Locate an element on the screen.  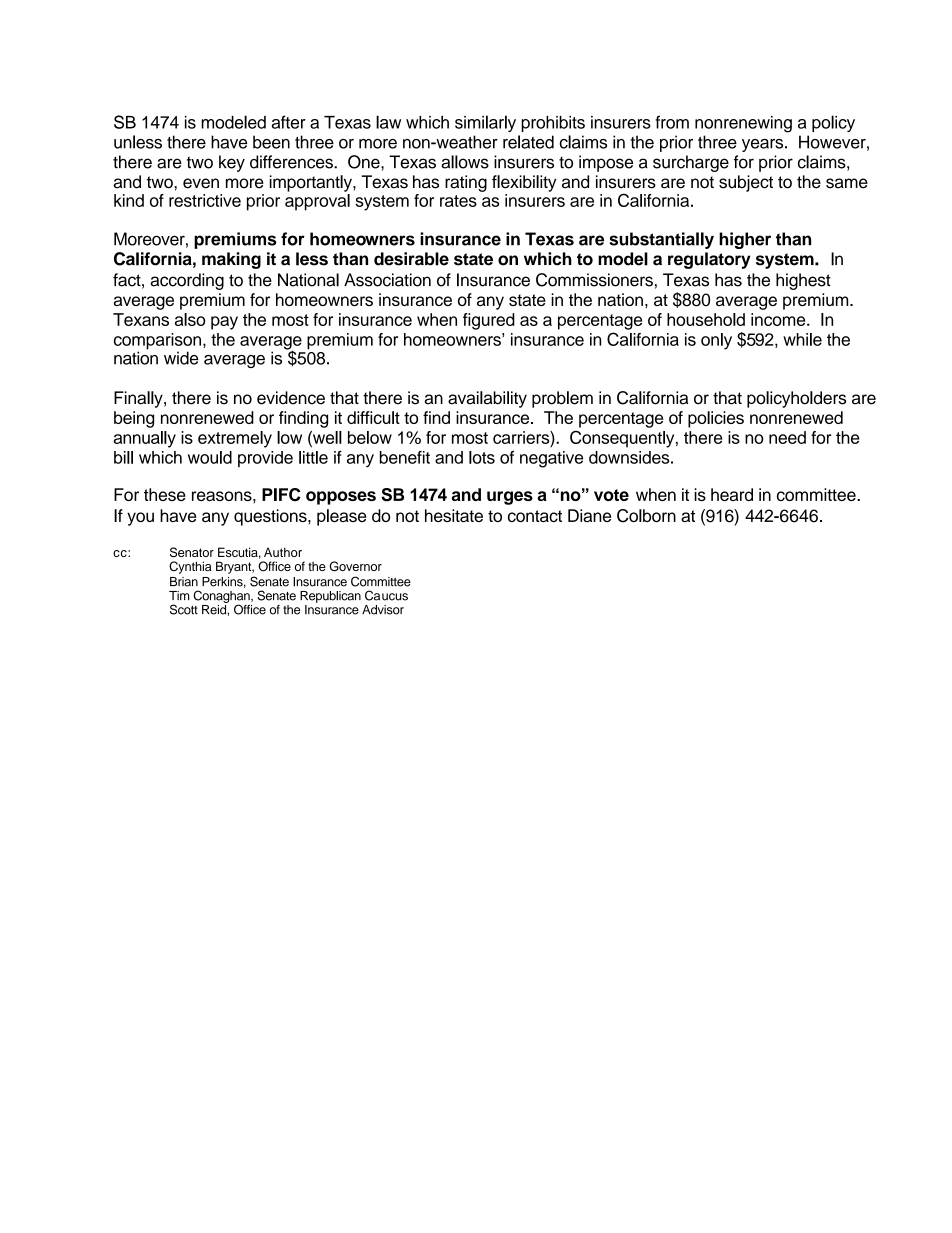
Tim is located at coordinates (179, 595).
